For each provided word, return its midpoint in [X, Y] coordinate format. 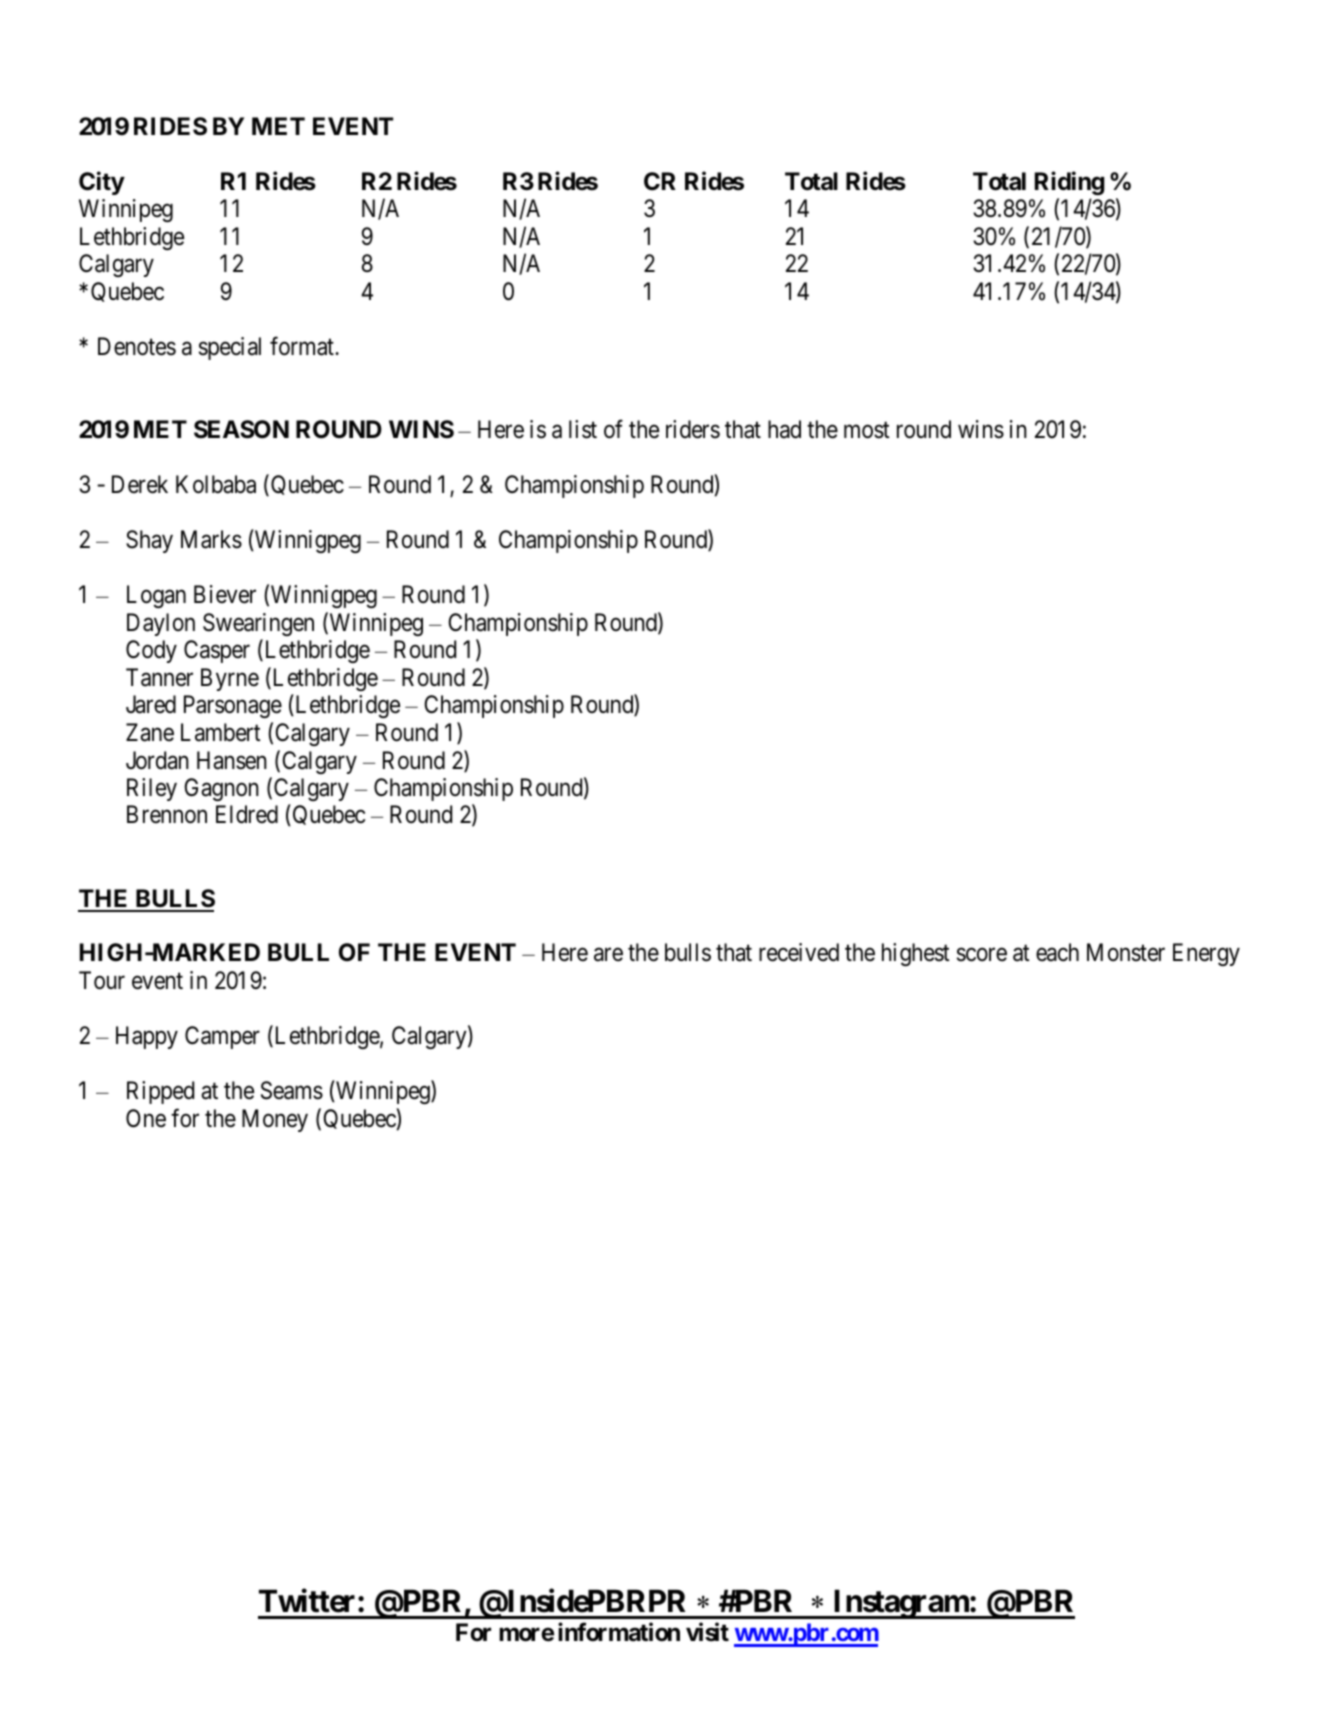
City [102, 183]
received [799, 952]
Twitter [307, 1601]
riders [693, 429]
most [867, 430]
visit [707, 1632]
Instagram [900, 1604]
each [1057, 952]
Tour [102, 980]
